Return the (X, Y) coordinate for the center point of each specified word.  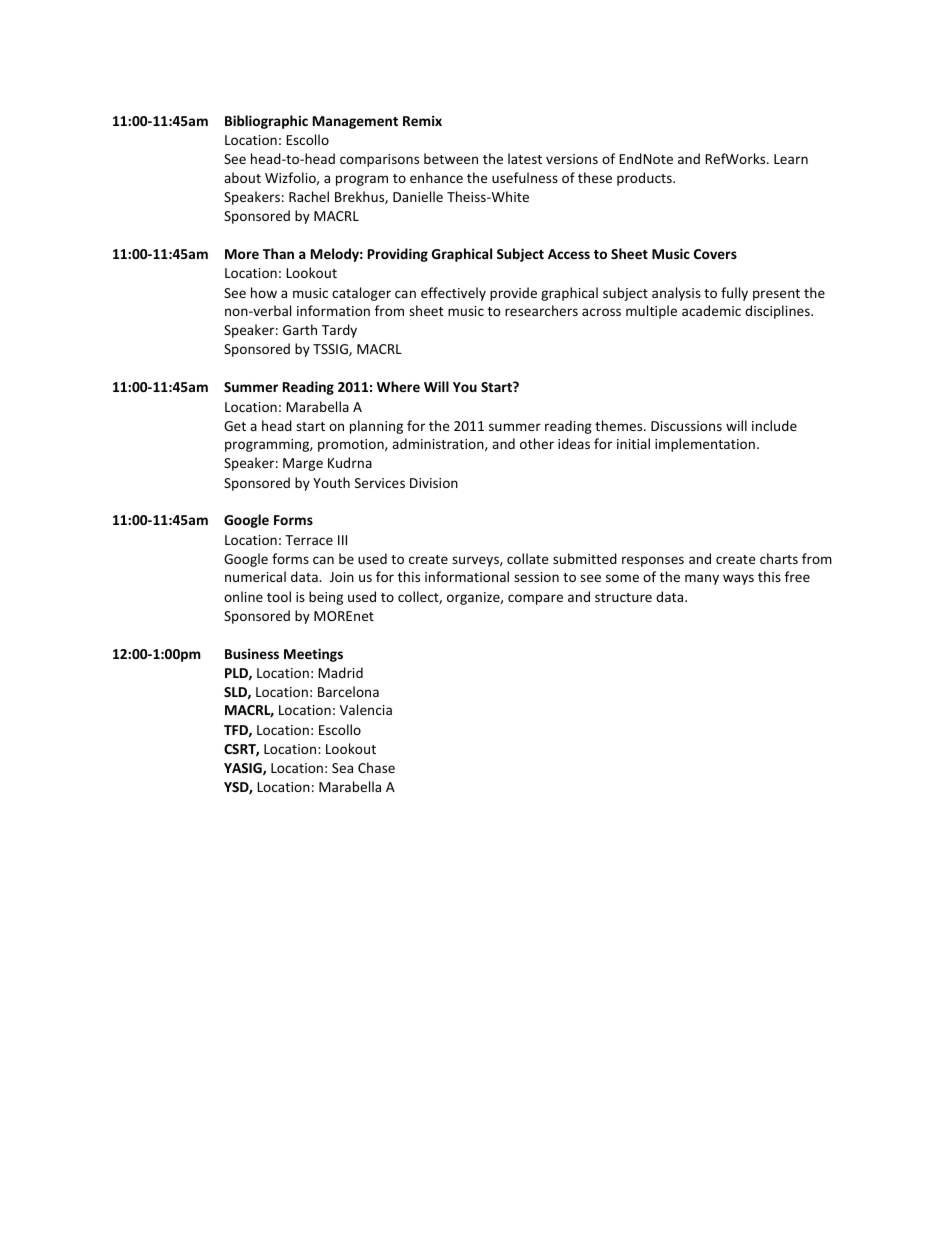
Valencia (366, 709)
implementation (705, 445)
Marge (303, 464)
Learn (791, 159)
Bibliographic (266, 122)
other (537, 443)
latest (525, 158)
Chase (376, 767)
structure (623, 597)
